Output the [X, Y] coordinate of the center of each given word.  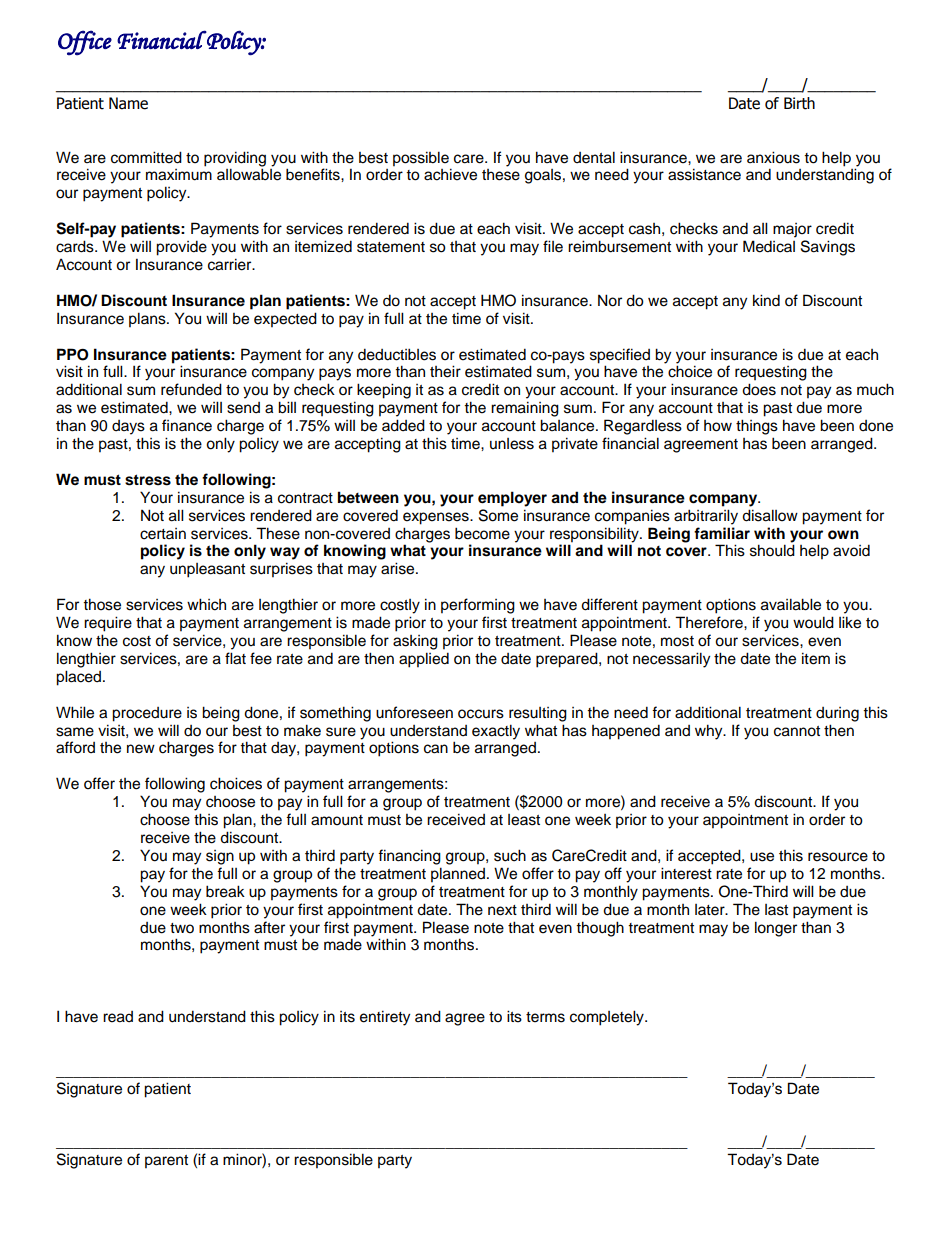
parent [166, 1162]
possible [421, 159]
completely [608, 1018]
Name [128, 103]
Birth [799, 103]
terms [545, 1017]
